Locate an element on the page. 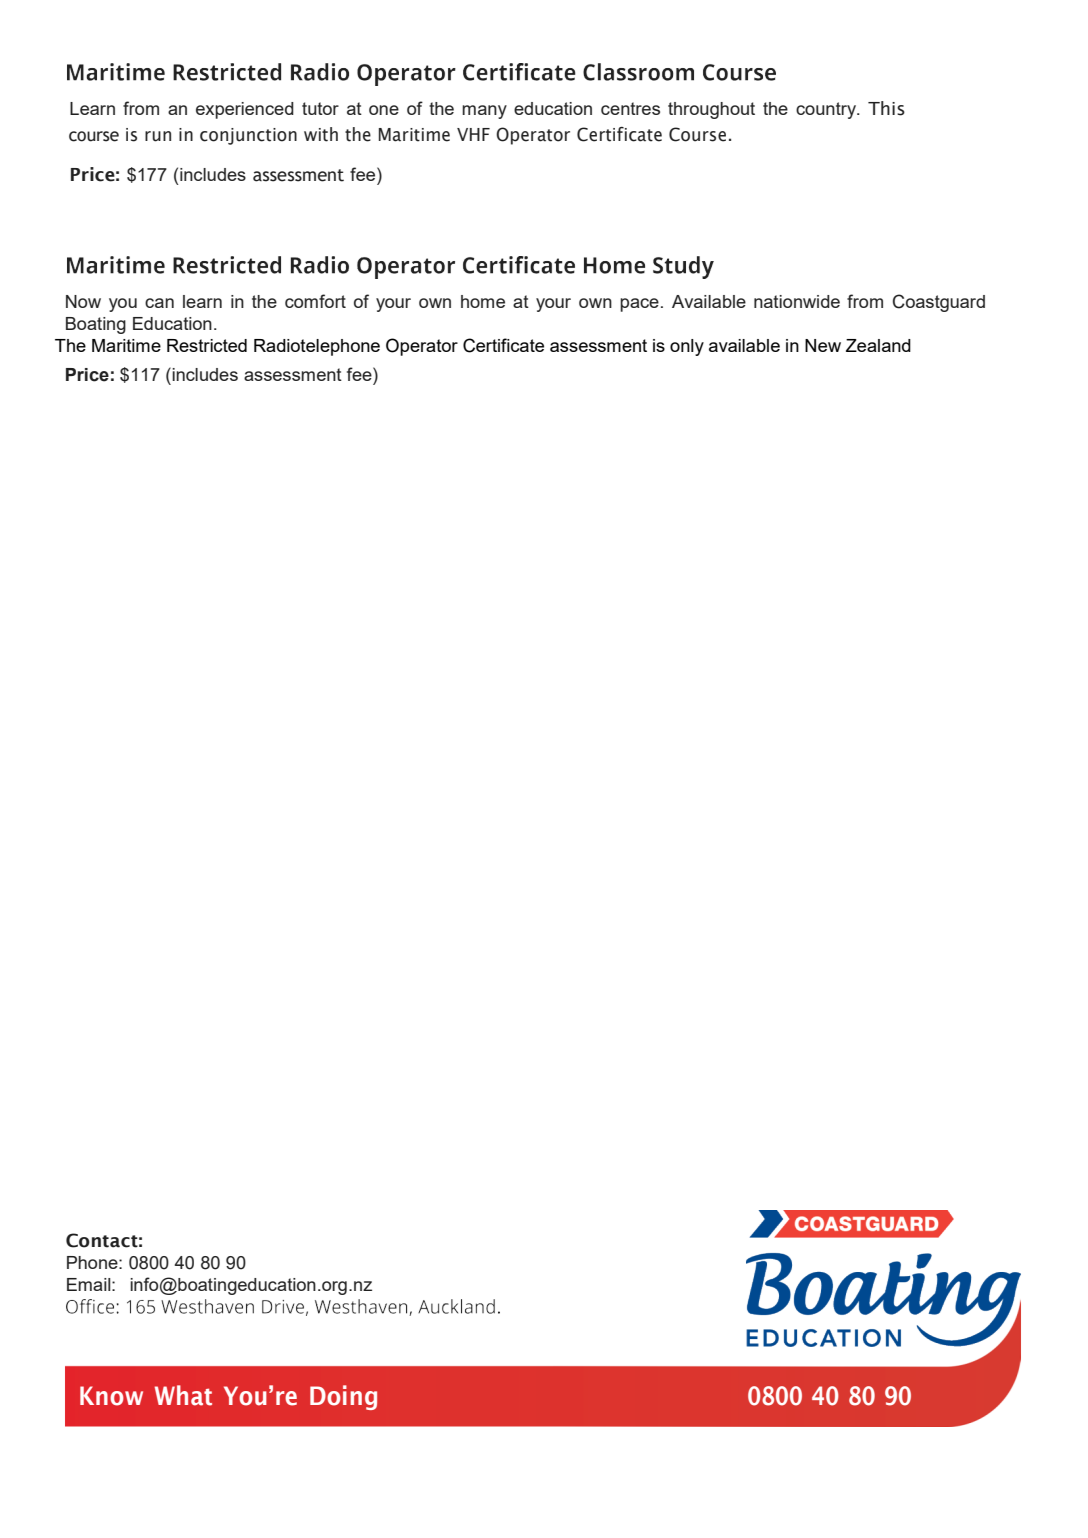 This page has height=1538, width=1088. Doing is located at coordinates (343, 1397).
